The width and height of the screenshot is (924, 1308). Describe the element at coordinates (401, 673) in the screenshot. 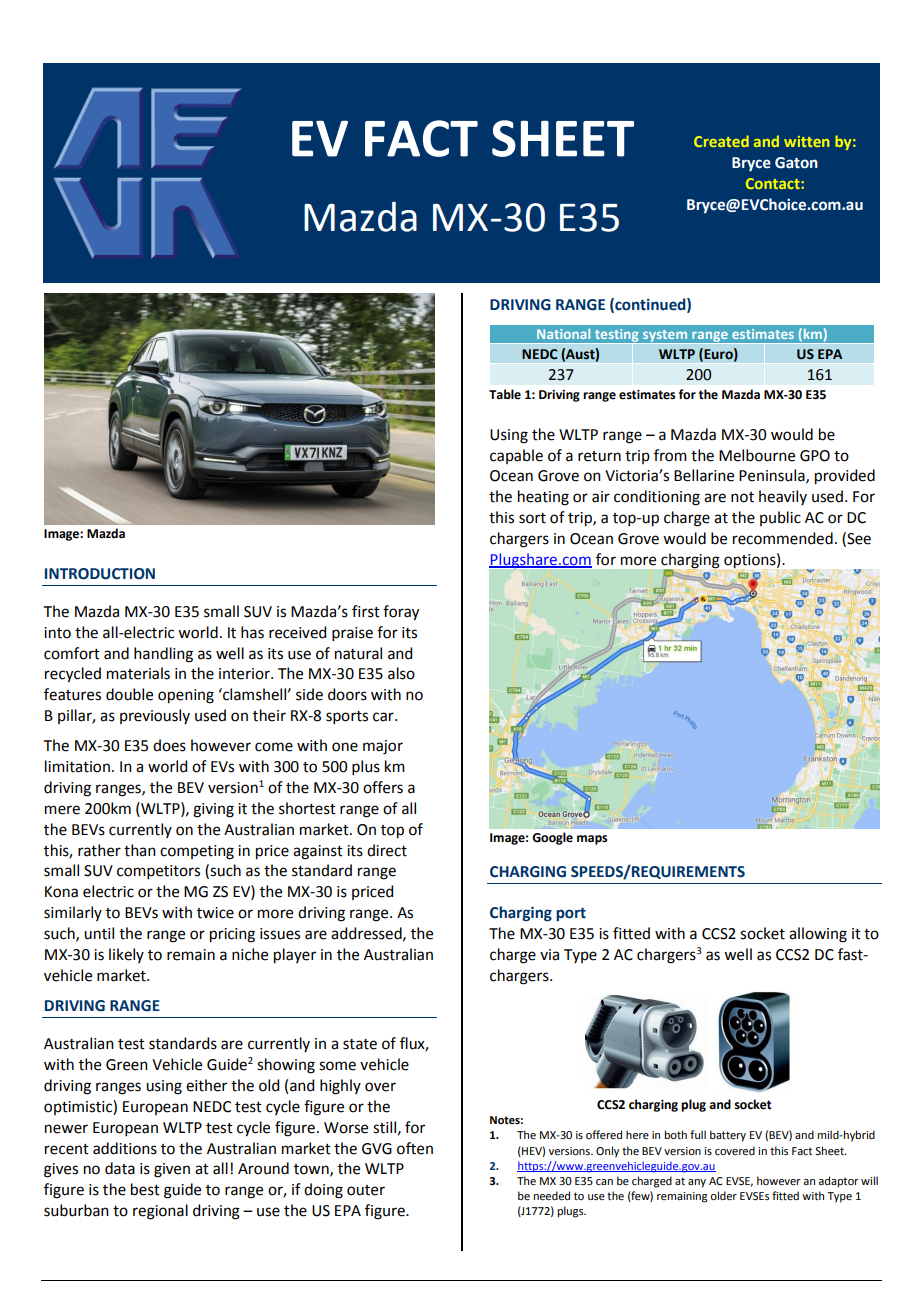

I see `also` at that location.
